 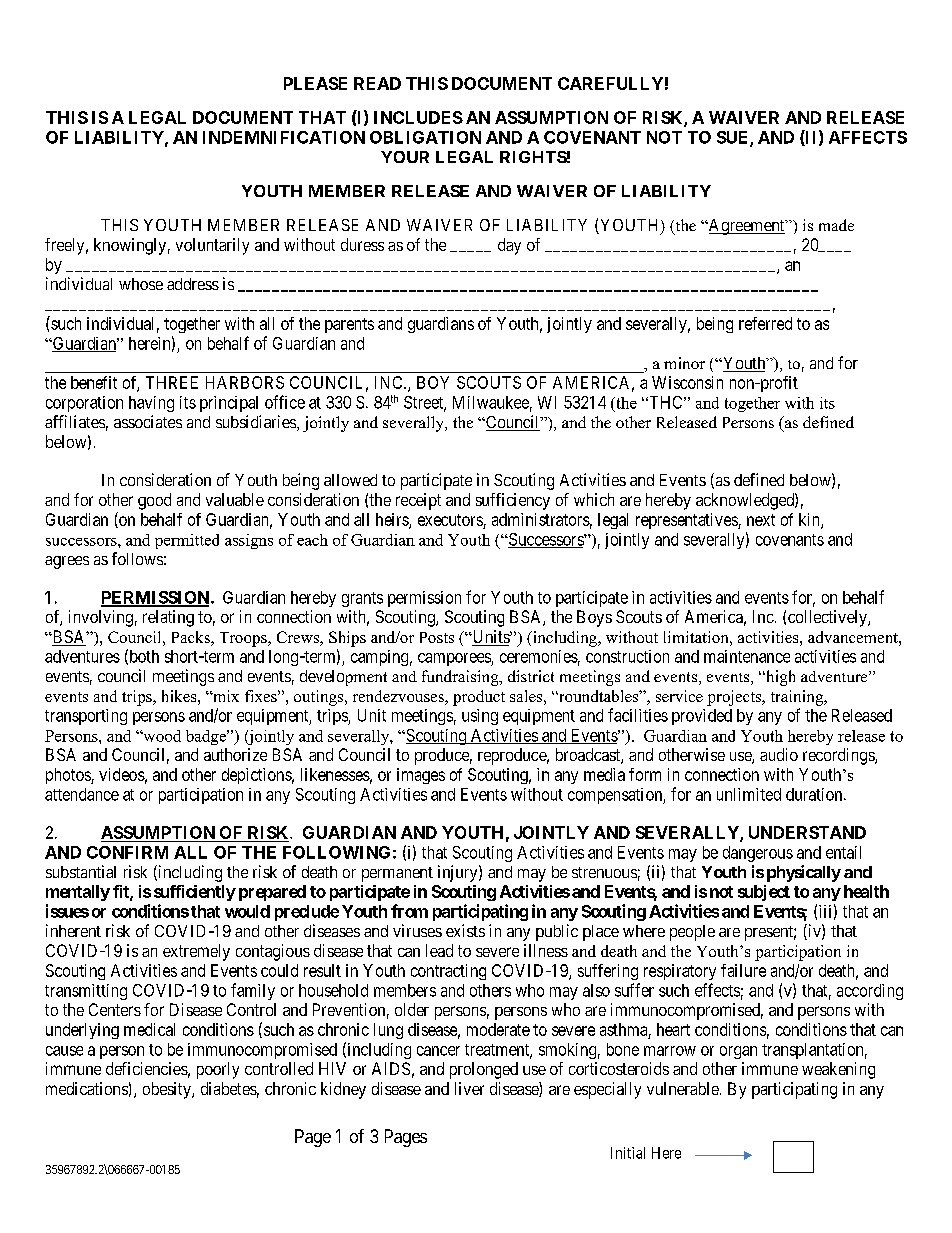 I want to click on INCLUDES, so click(x=418, y=117).
